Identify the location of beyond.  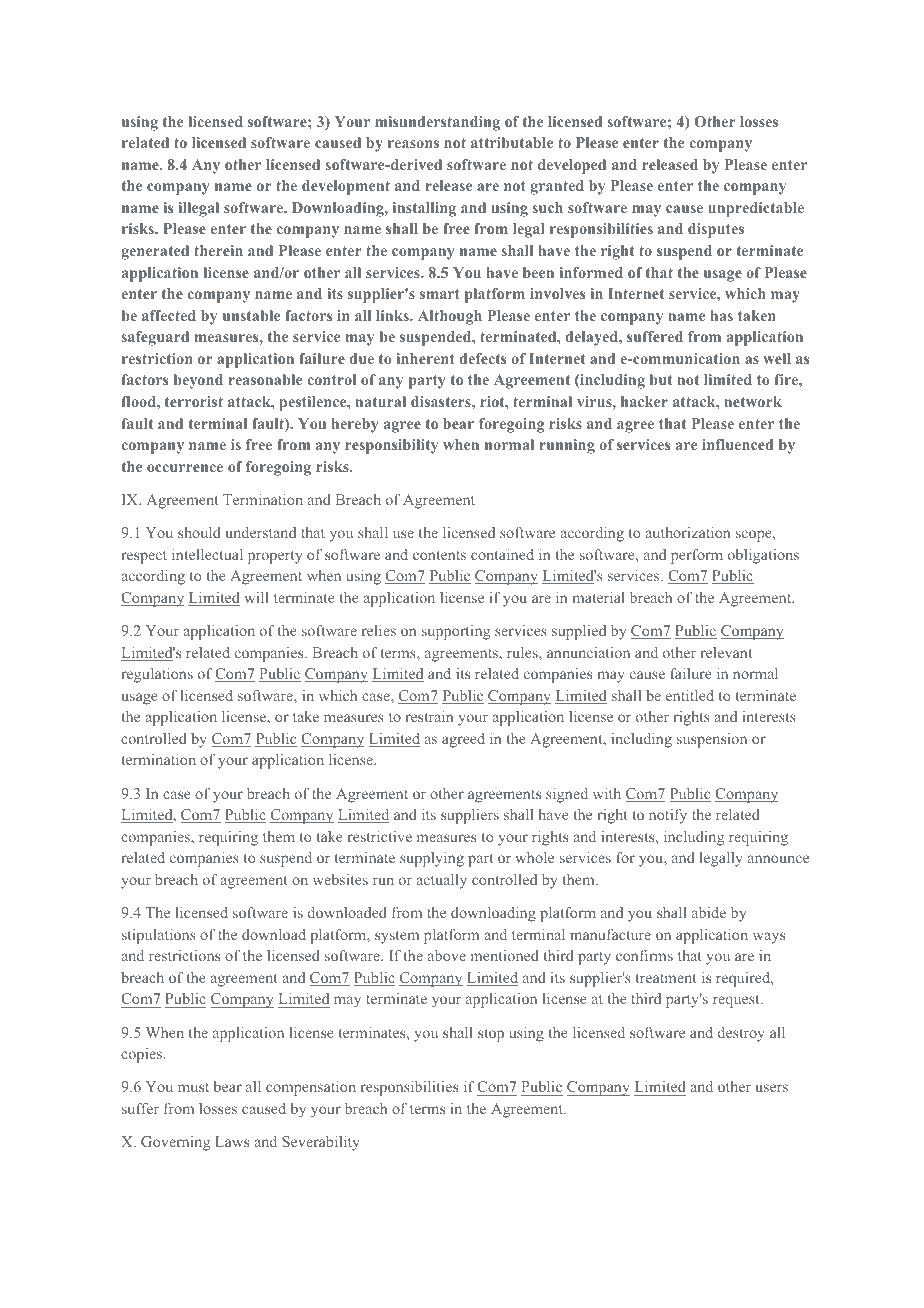
(198, 381).
